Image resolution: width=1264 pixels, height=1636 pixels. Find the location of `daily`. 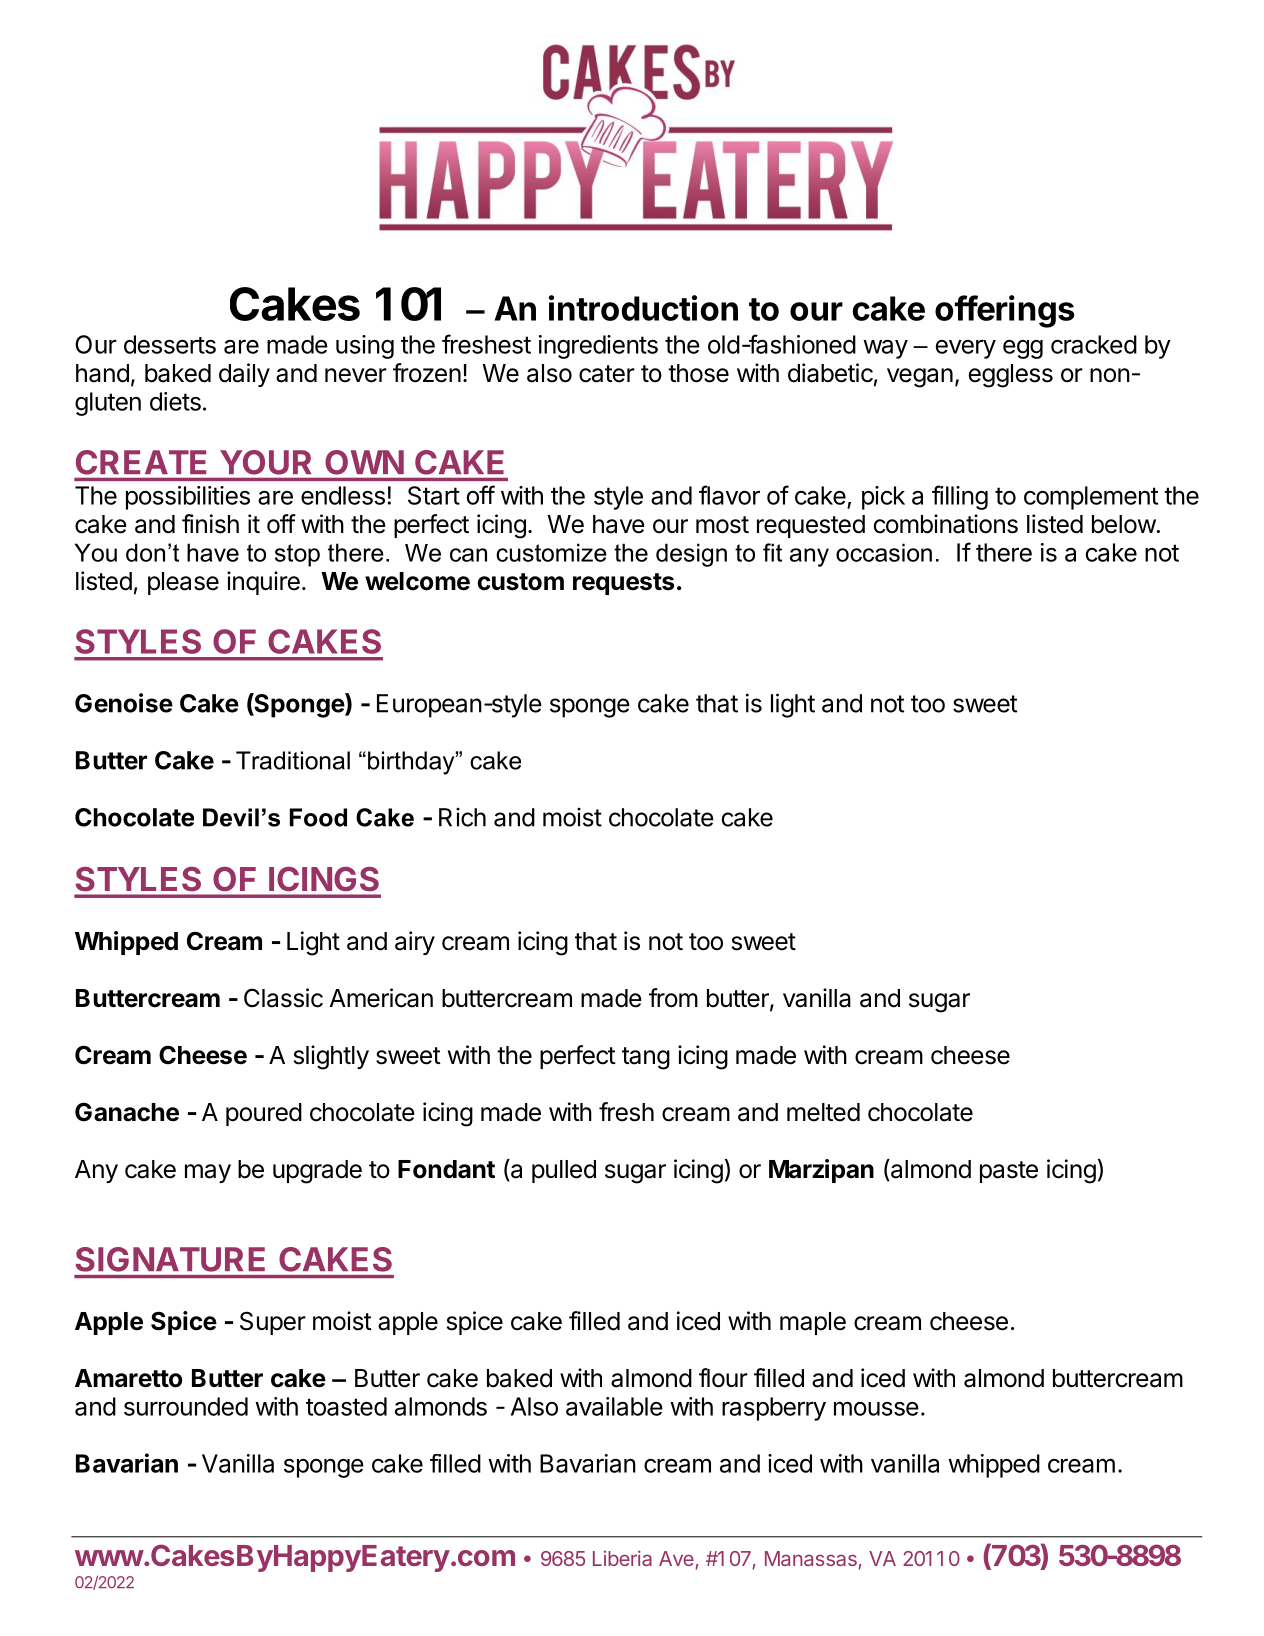

daily is located at coordinates (244, 375).
